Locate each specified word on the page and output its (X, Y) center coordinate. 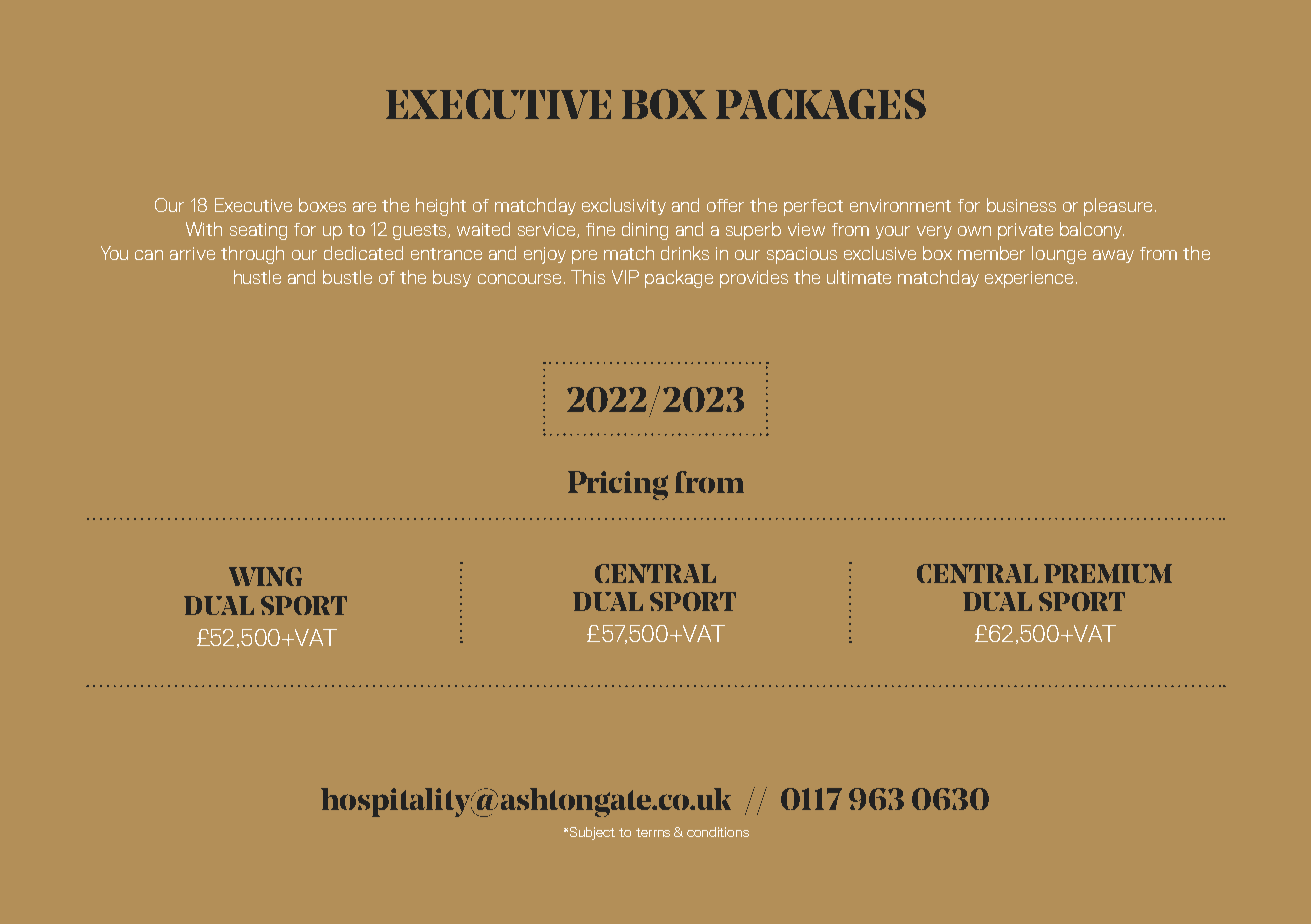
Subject (592, 833)
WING (265, 576)
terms (653, 832)
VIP (625, 277)
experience (1029, 279)
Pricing (618, 485)
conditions (718, 832)
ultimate (859, 277)
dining (645, 231)
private (1025, 231)
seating (258, 231)
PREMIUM (1108, 573)
